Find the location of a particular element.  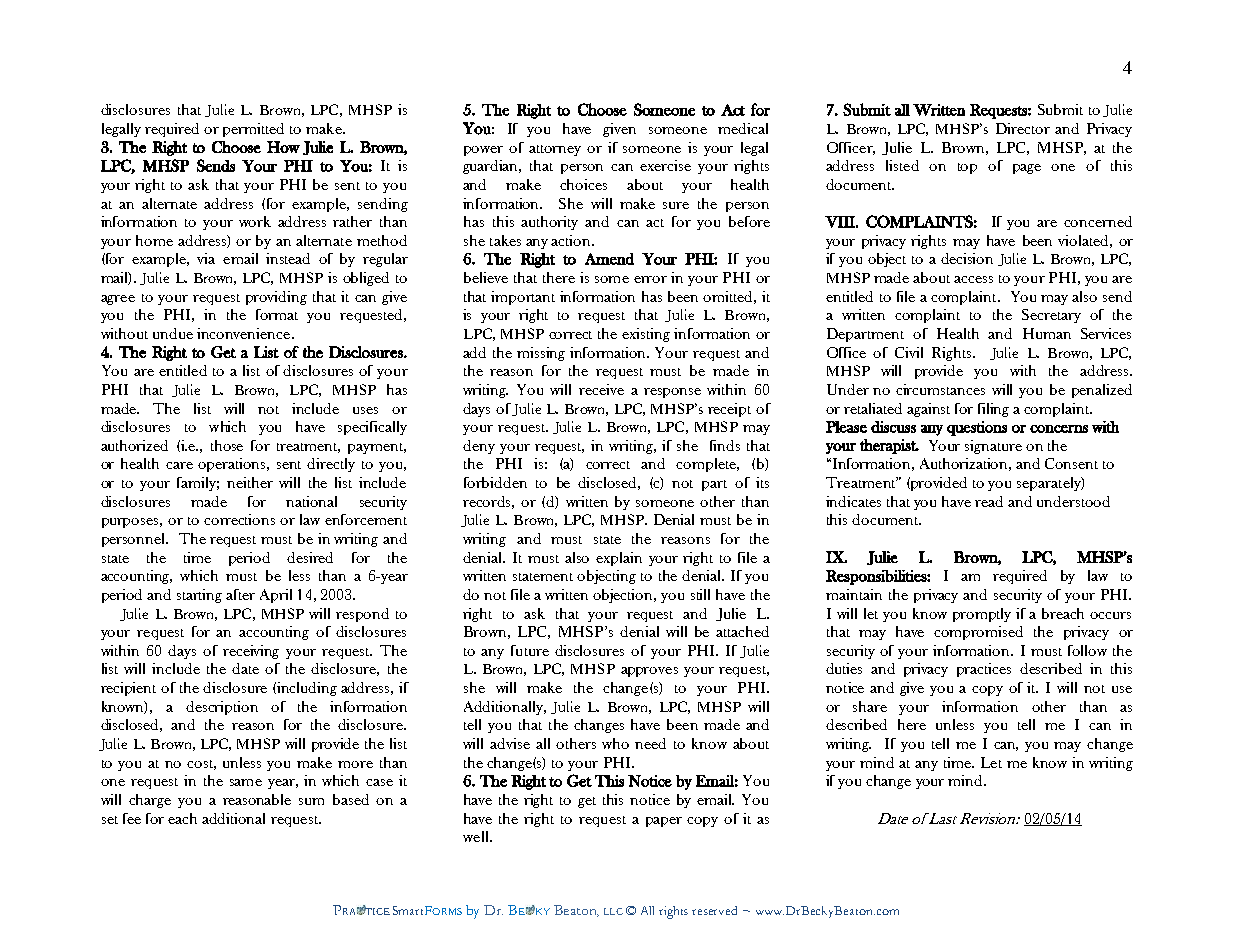

attorney is located at coordinates (555, 150).
